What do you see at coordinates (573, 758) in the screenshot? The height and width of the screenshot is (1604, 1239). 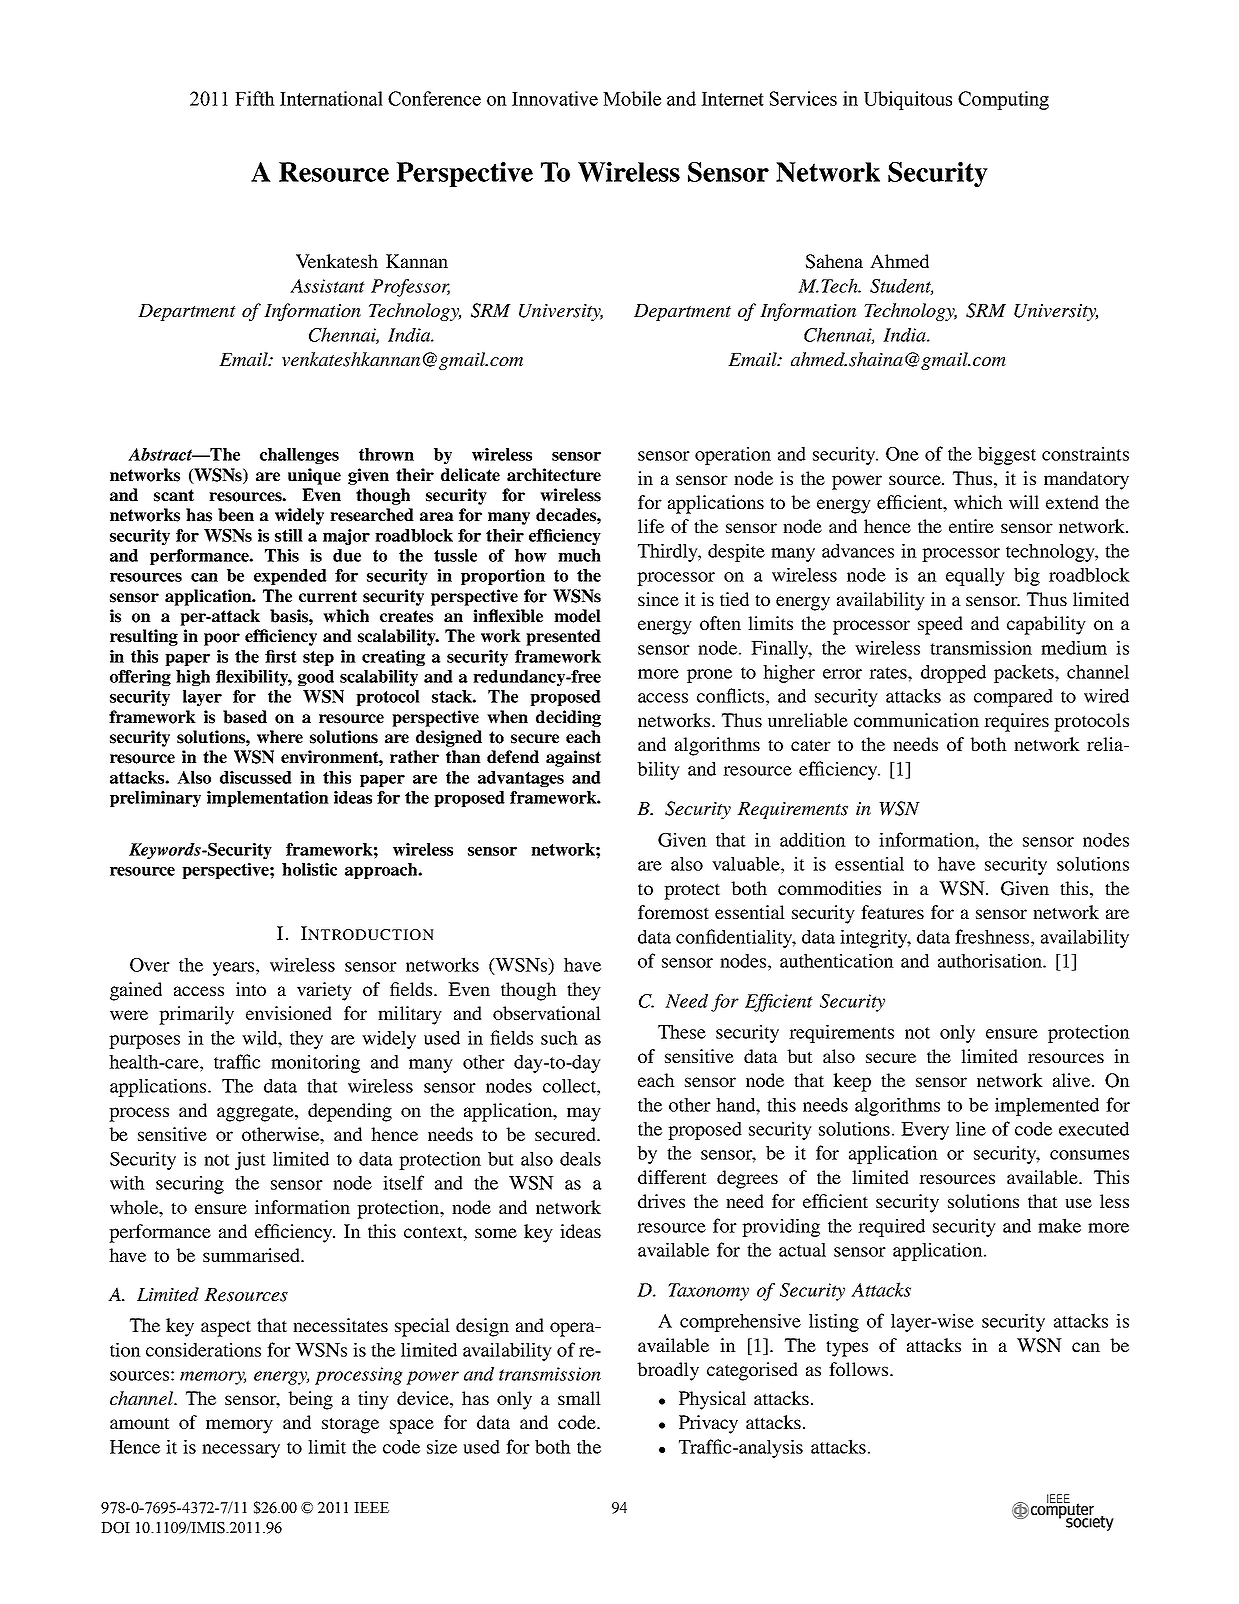 I see `against` at bounding box center [573, 758].
